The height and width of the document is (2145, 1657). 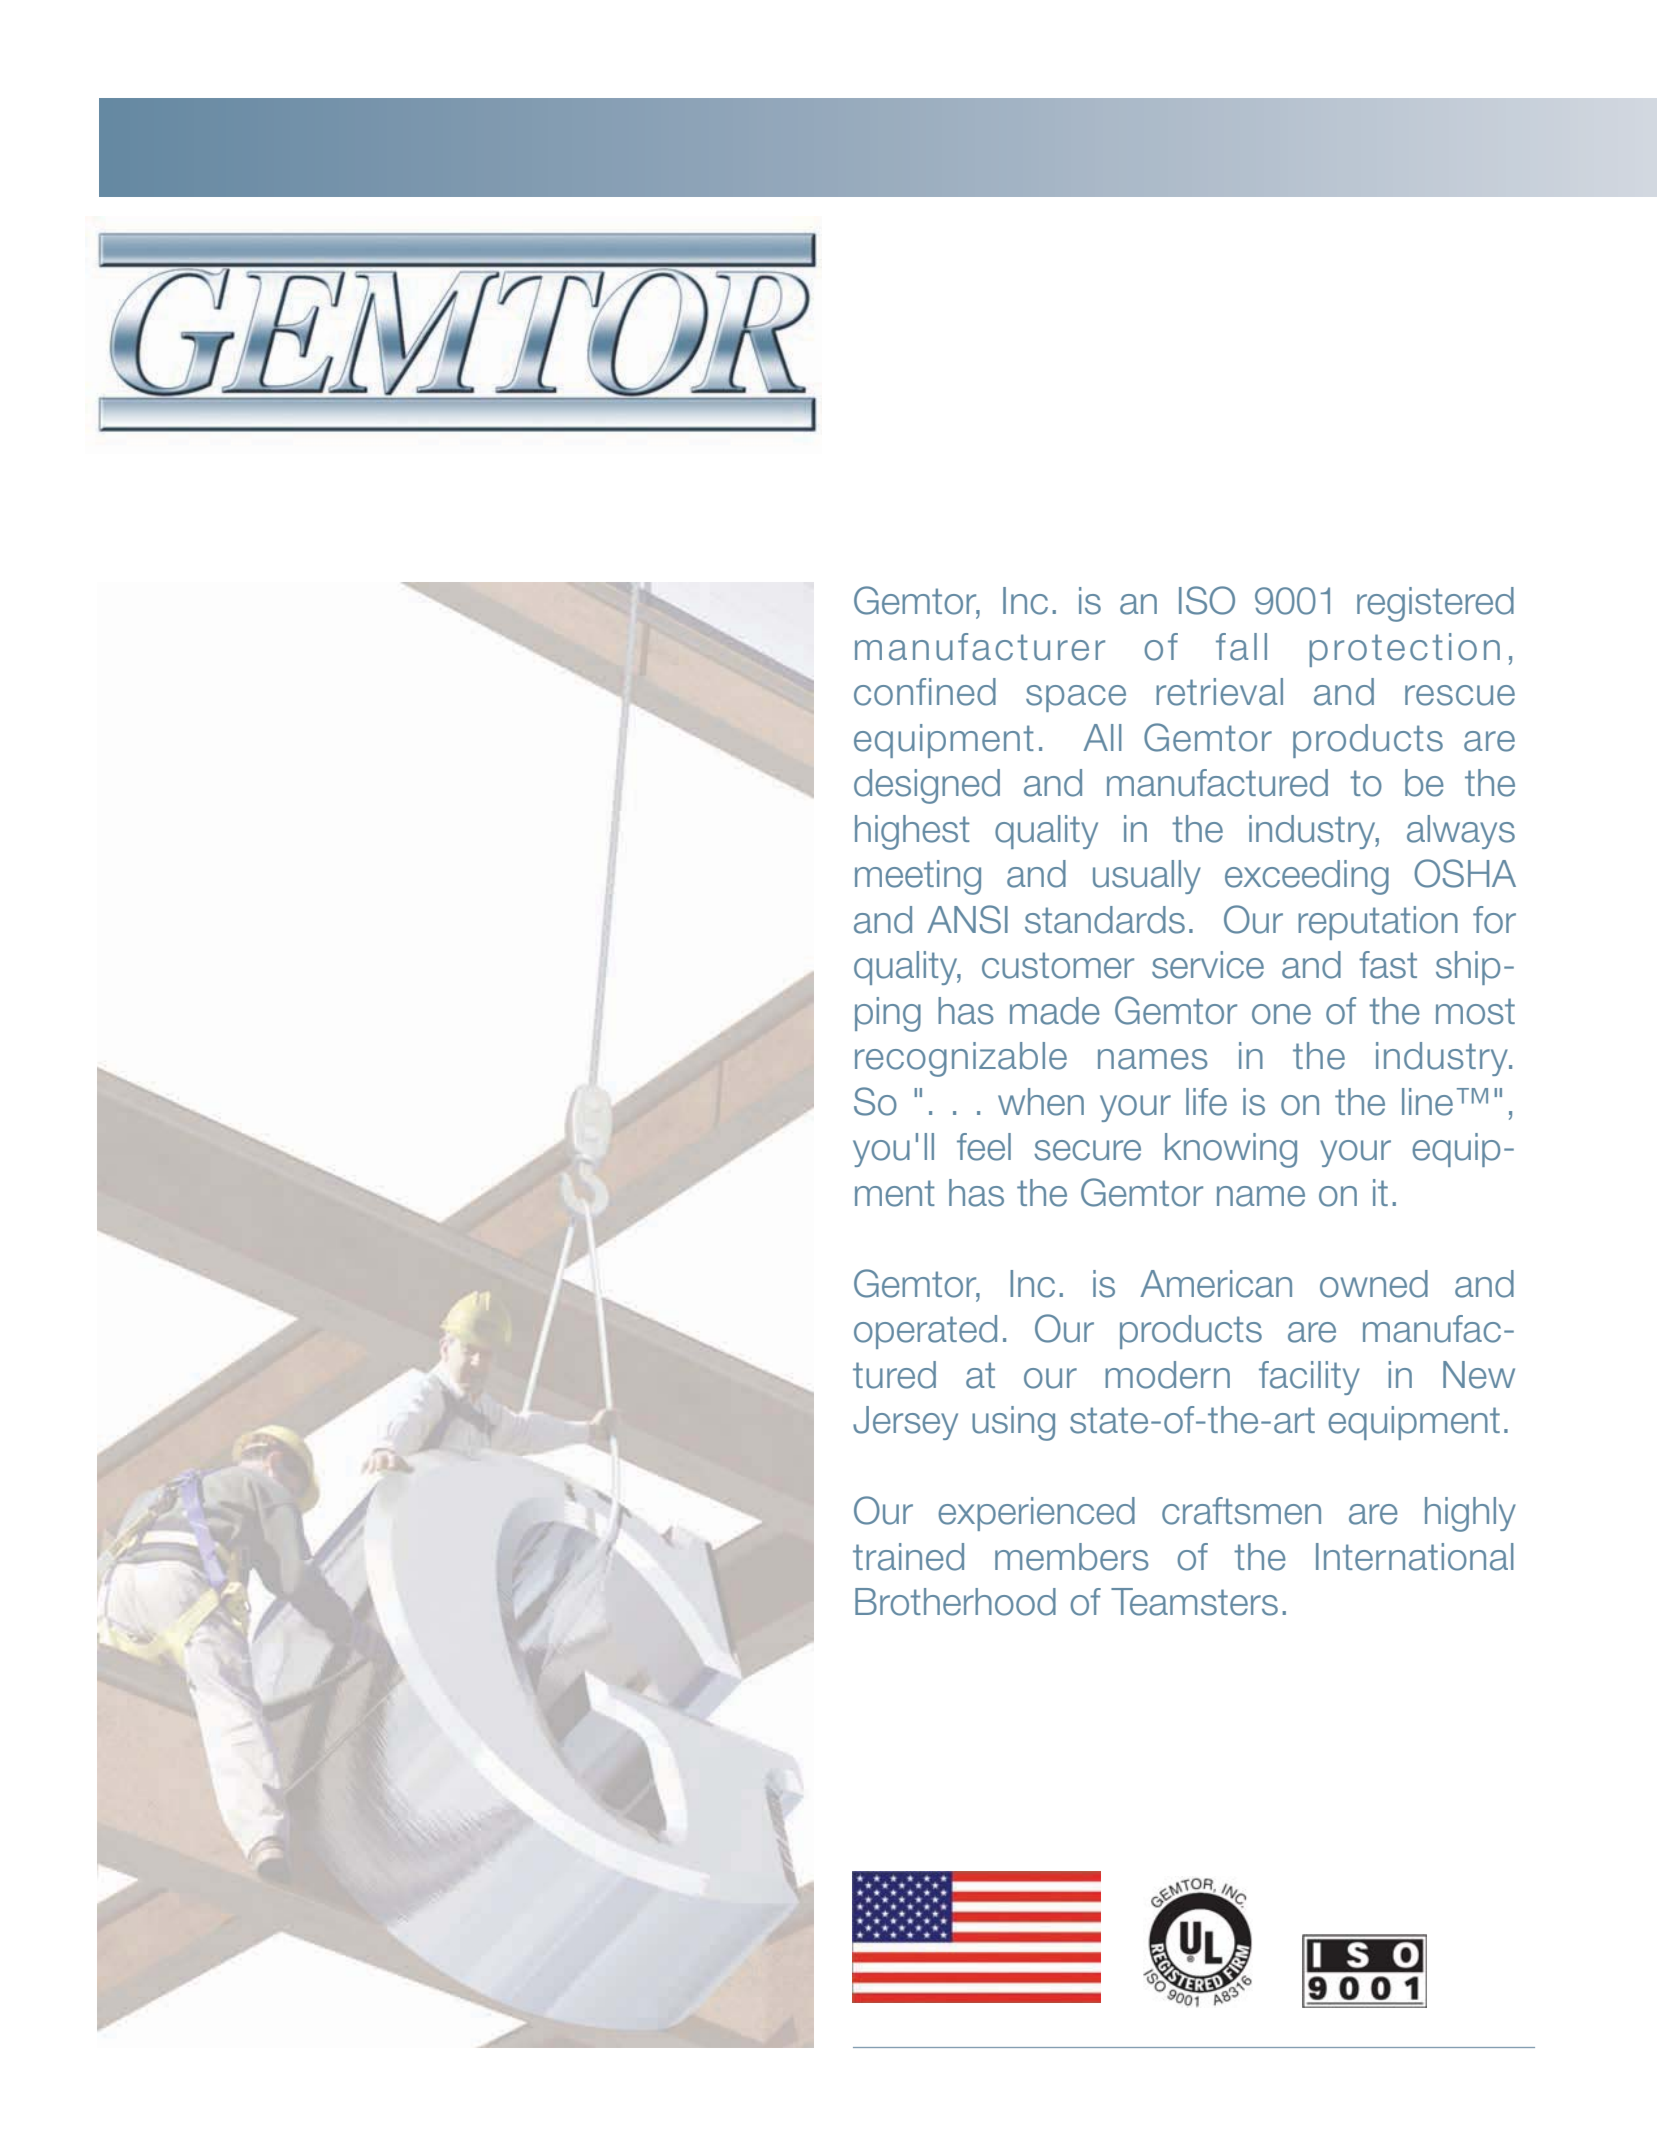 What do you see at coordinates (955, 1602) in the document?
I see `Brotherhood` at bounding box center [955, 1602].
